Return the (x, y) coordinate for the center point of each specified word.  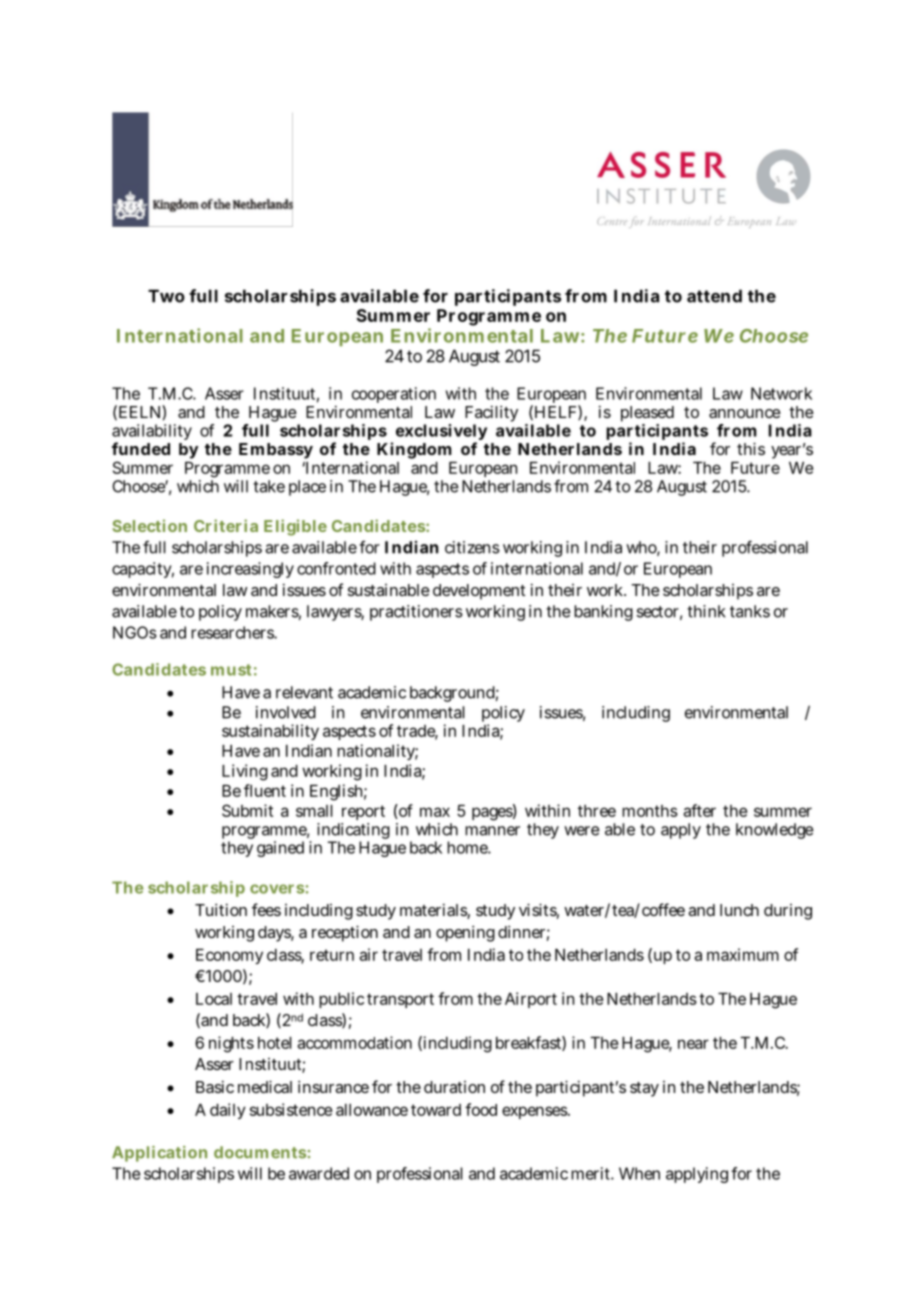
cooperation (394, 395)
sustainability (270, 732)
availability (152, 433)
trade (417, 732)
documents (260, 1152)
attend (714, 296)
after (699, 810)
